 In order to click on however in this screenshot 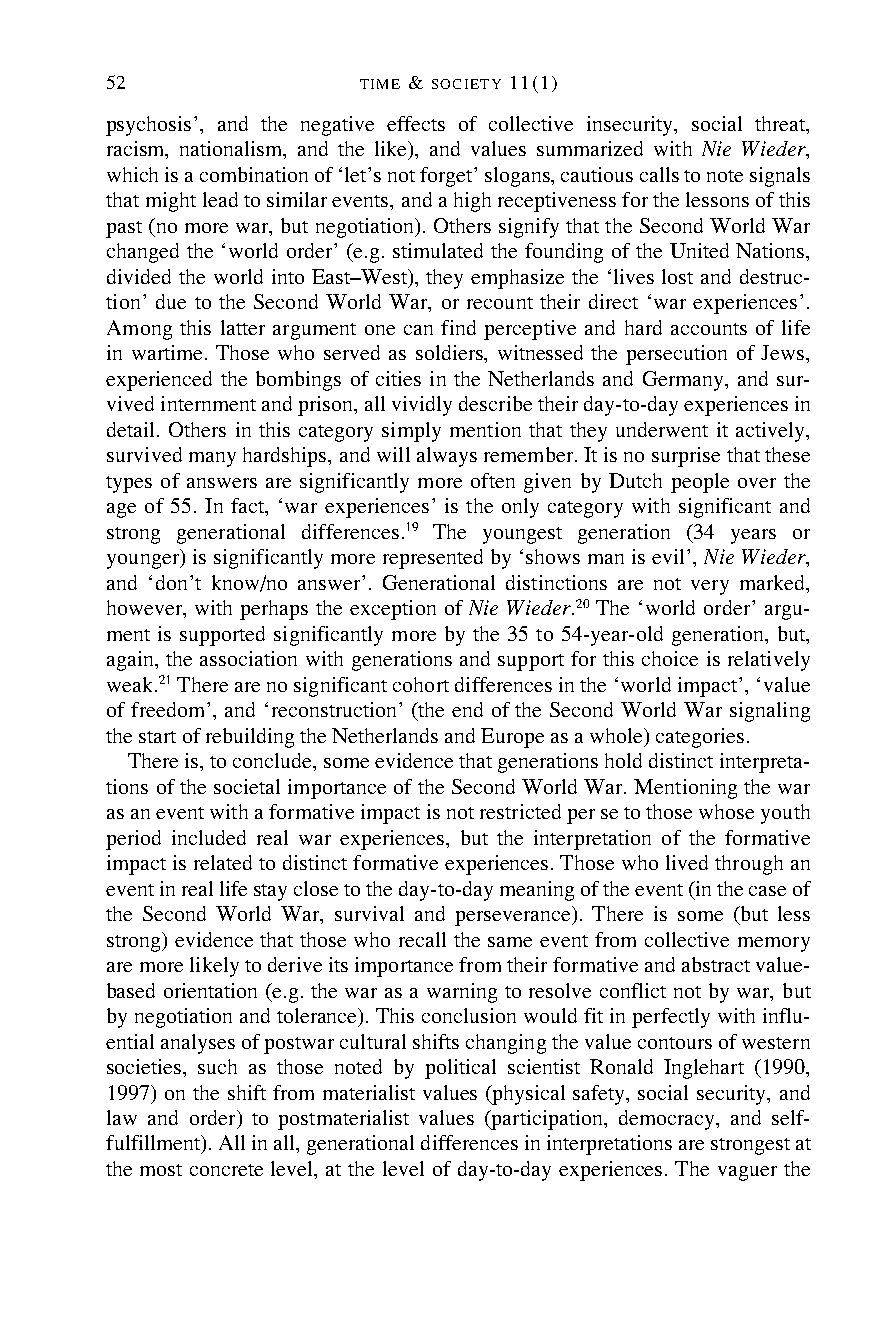, I will do `click(146, 609)`.
